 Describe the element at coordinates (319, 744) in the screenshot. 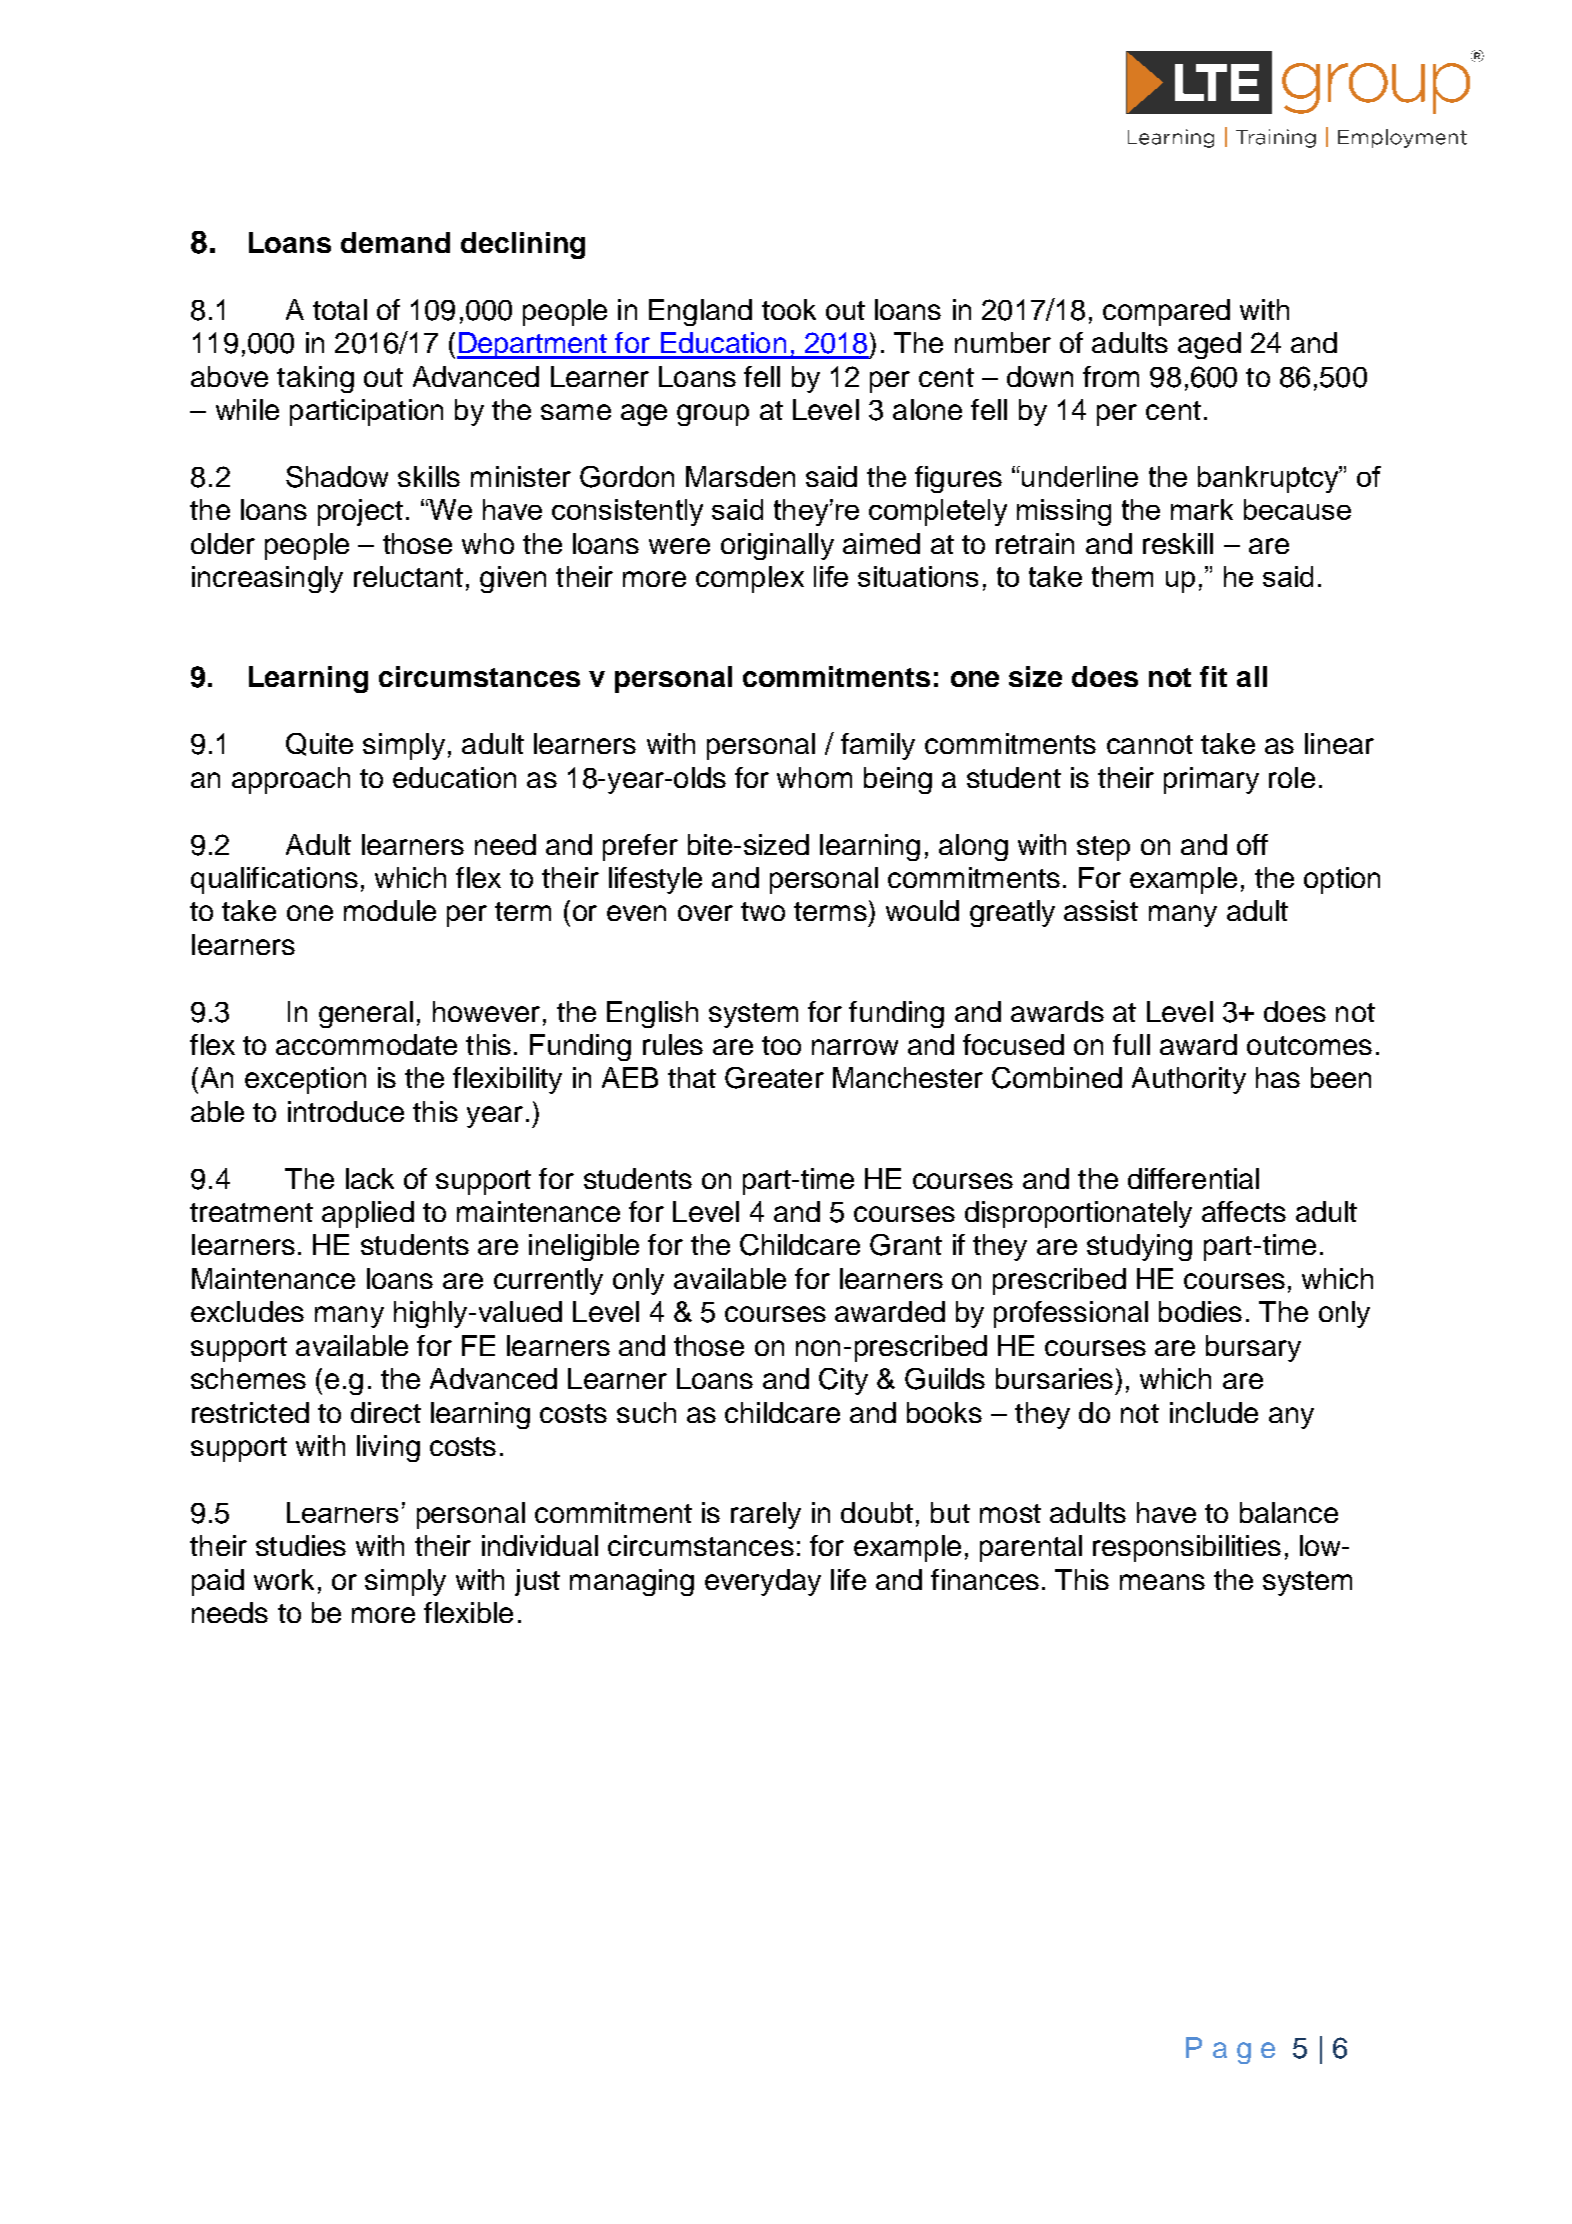

I see `Quite` at that location.
